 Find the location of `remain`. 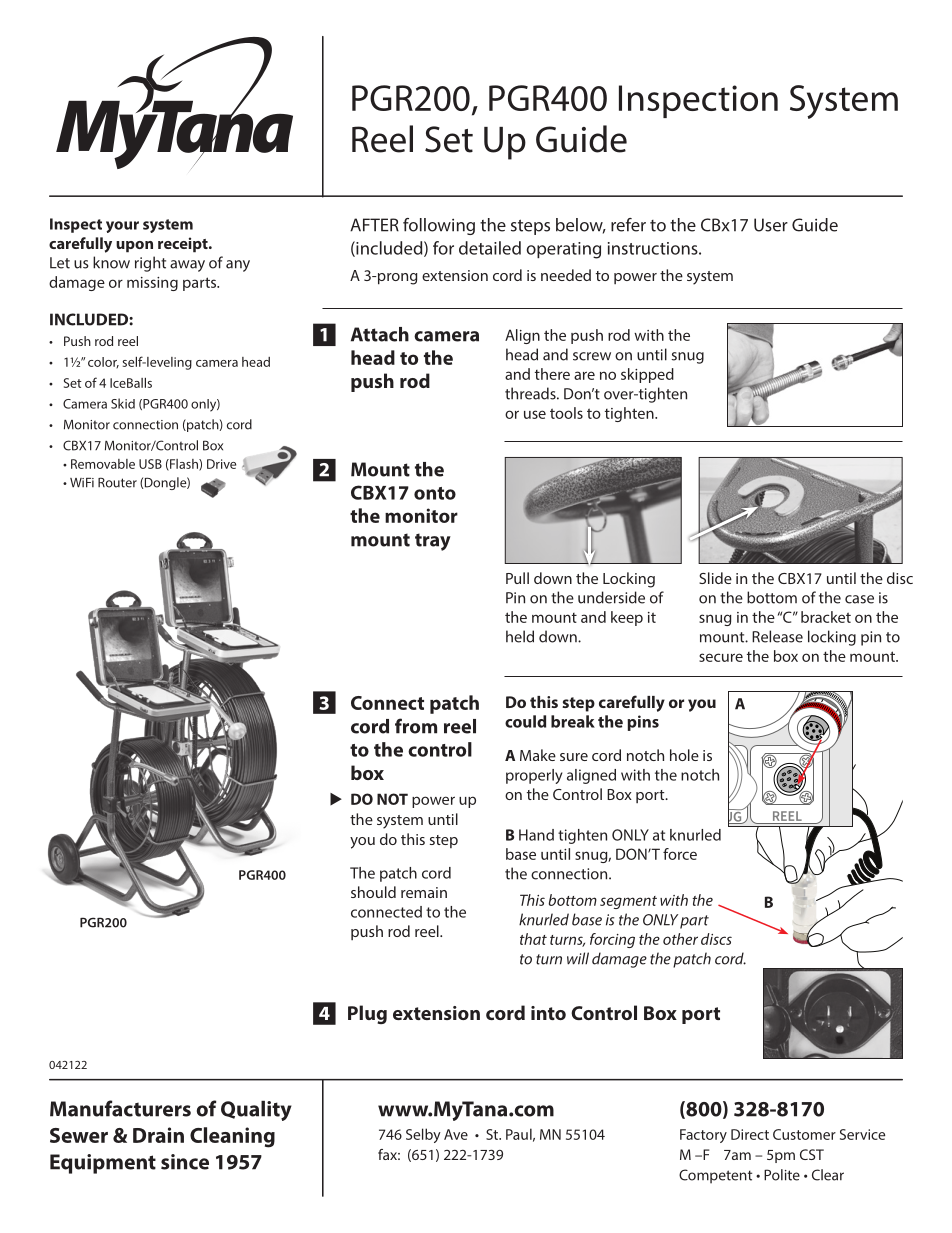

remain is located at coordinates (424, 892).
